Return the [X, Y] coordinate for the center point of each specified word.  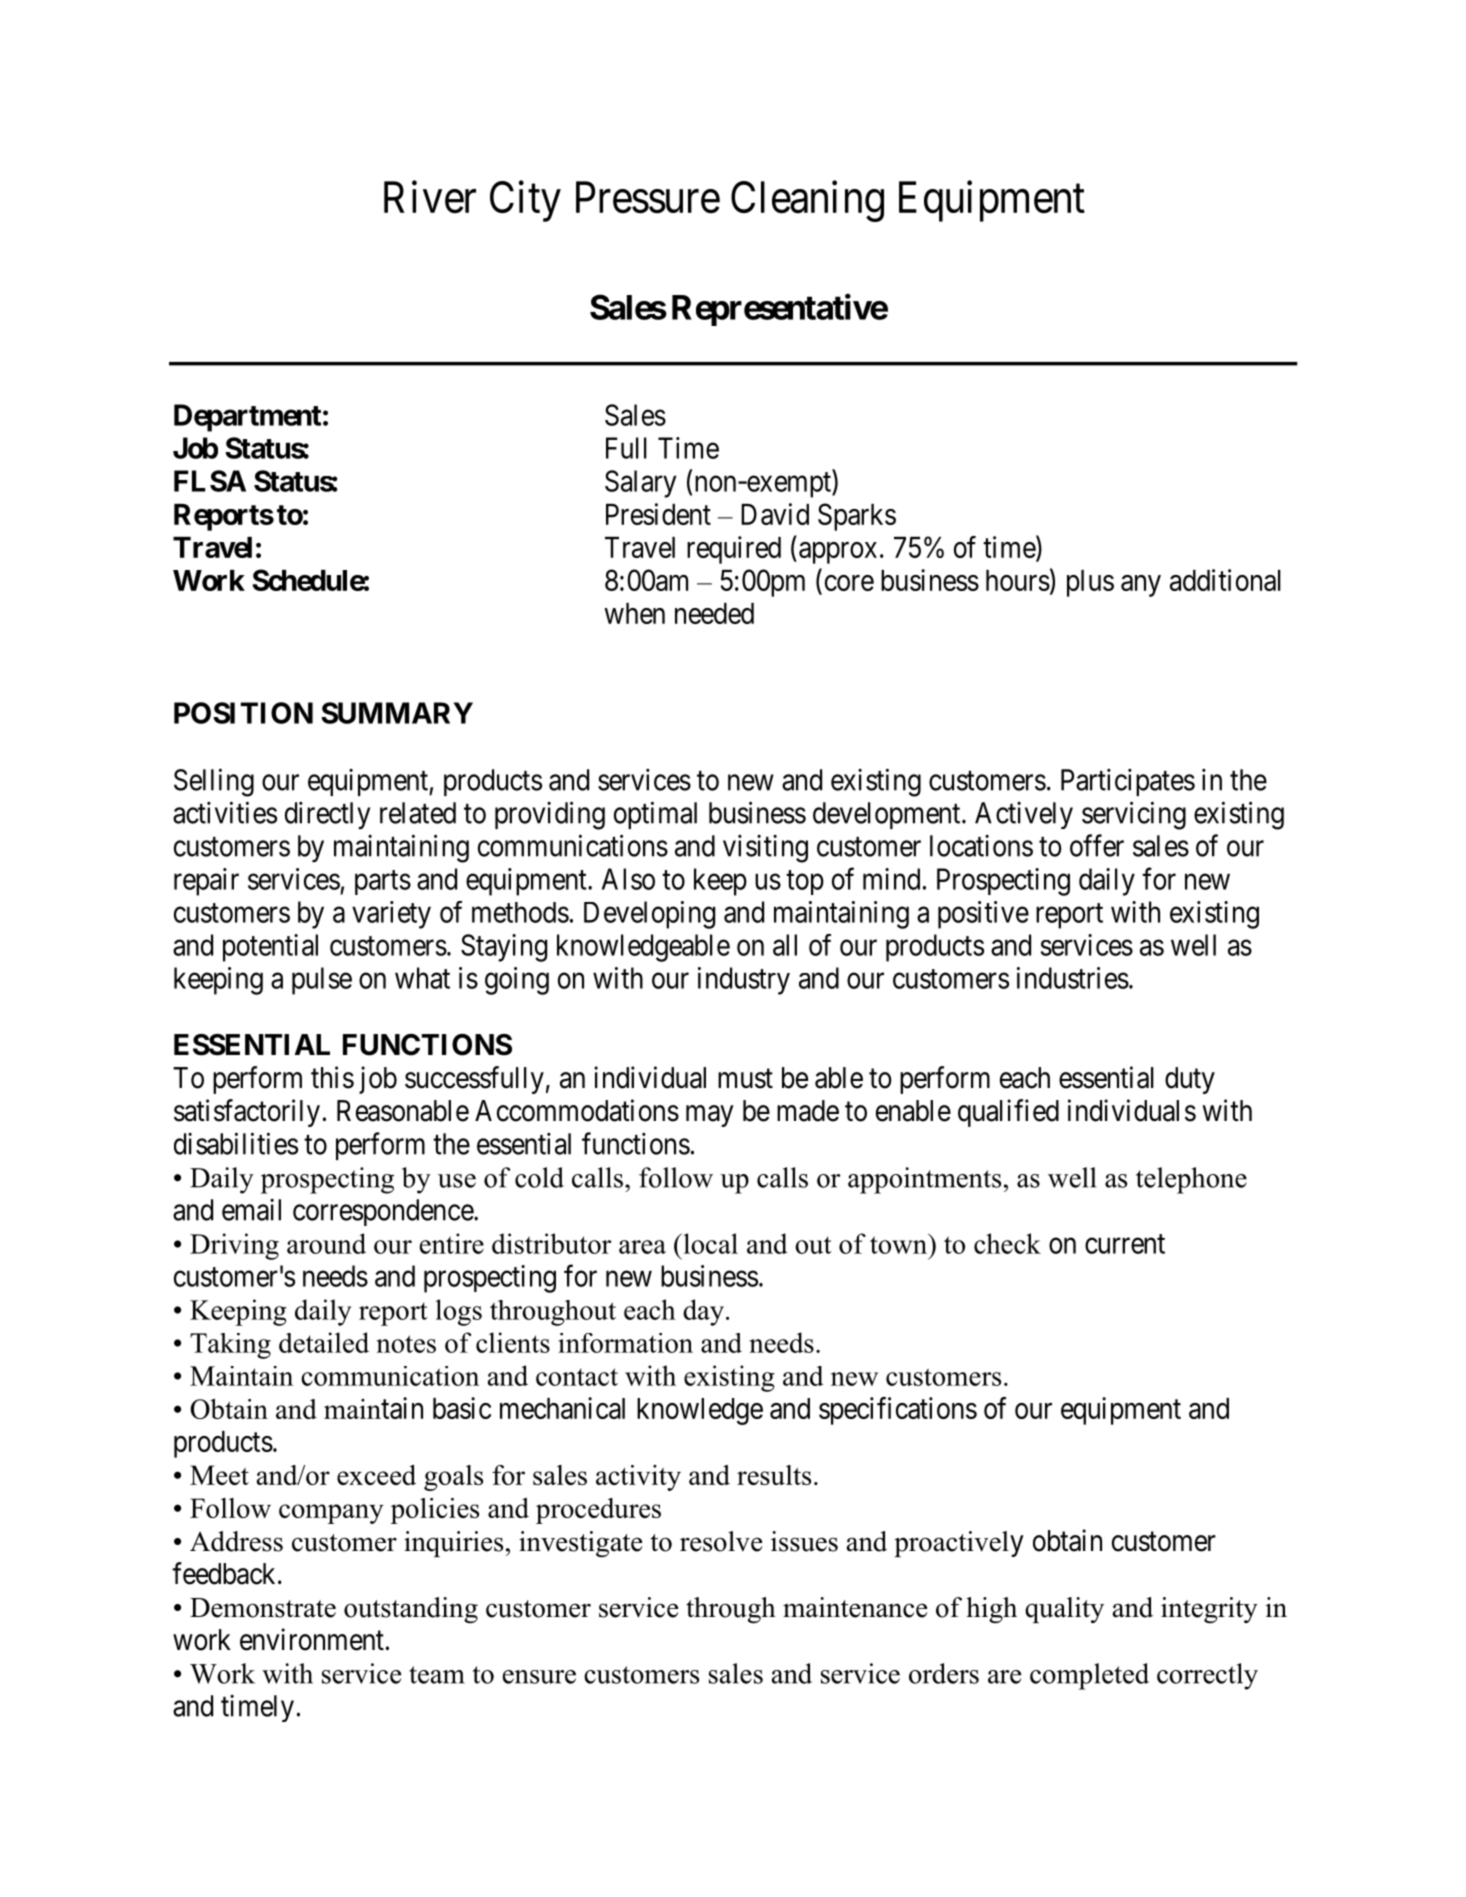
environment [312, 1639]
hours [1018, 580]
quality [1064, 1610]
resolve [721, 1541]
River [430, 197]
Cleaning [807, 201]
